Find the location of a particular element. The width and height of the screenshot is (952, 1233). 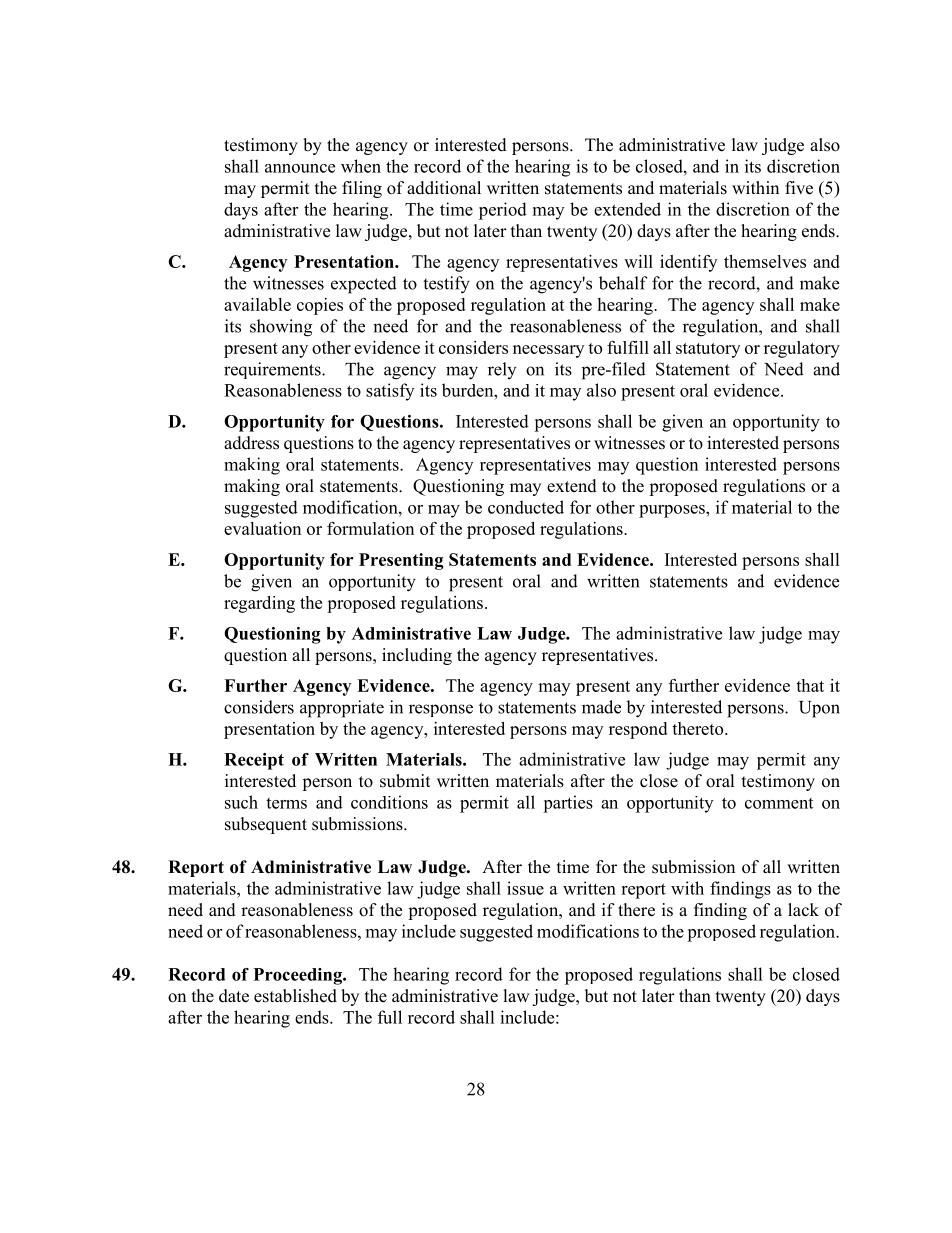

conducted is located at coordinates (526, 507).
